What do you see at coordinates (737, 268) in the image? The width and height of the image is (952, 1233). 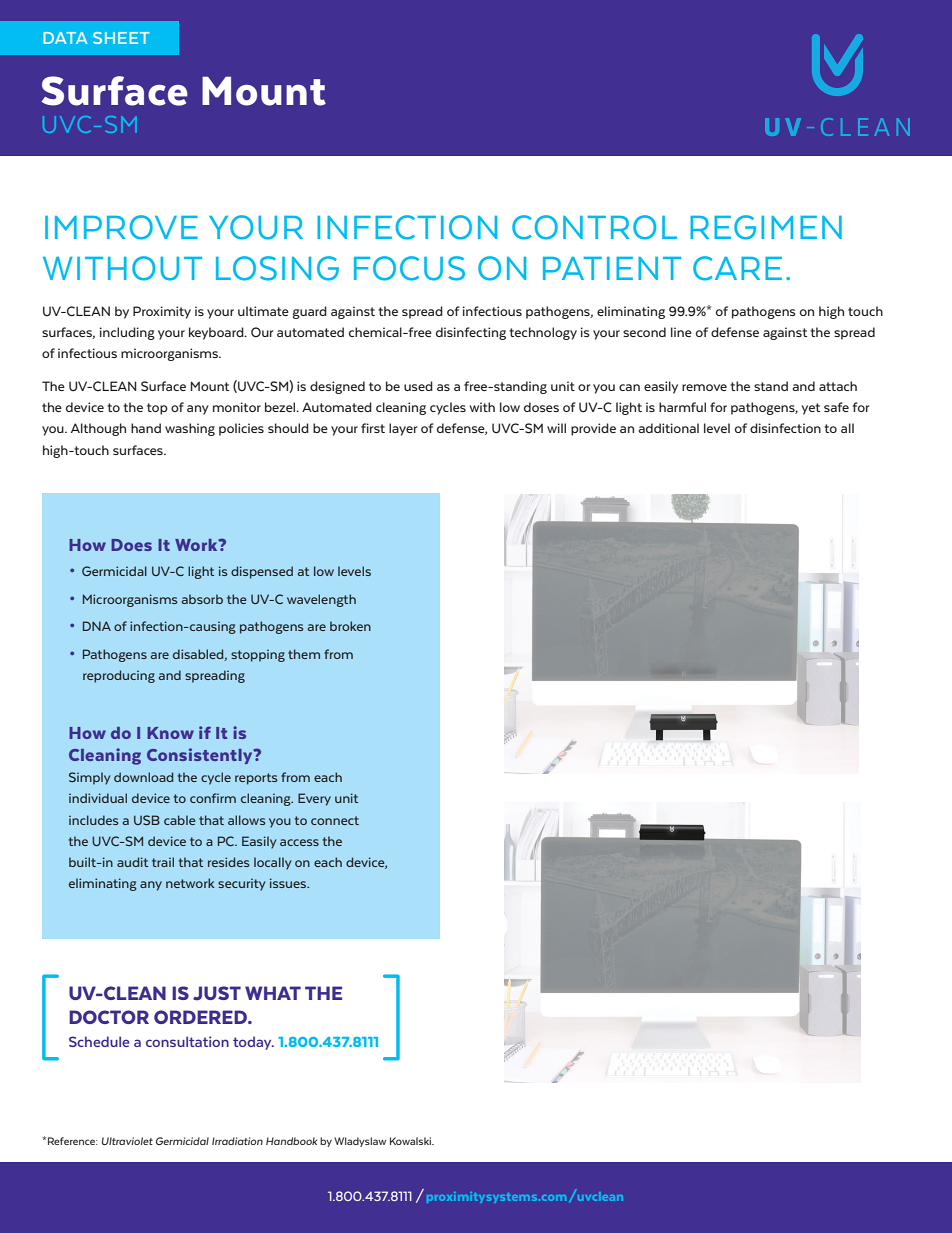 I see `CARE` at bounding box center [737, 268].
